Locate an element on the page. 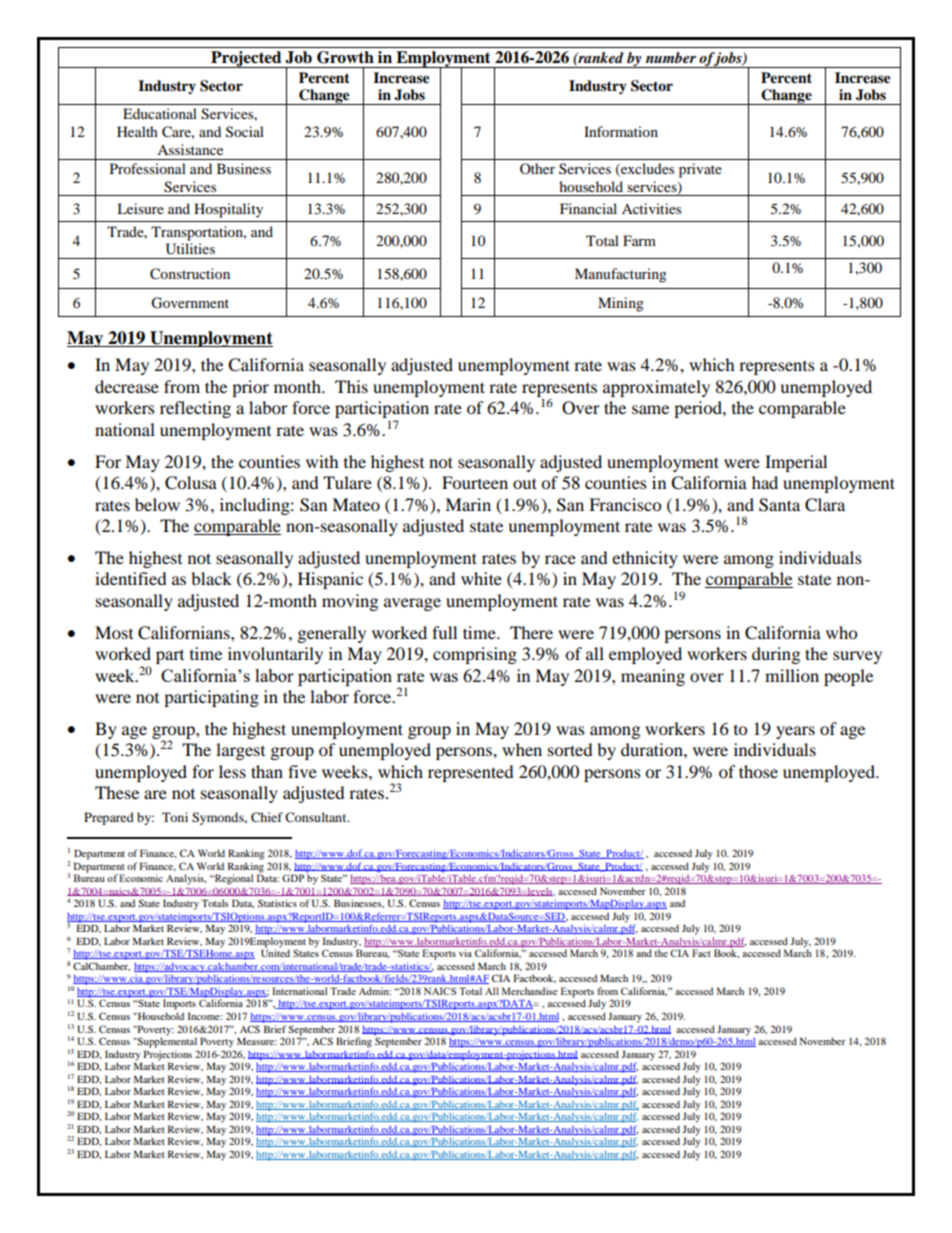  Mining is located at coordinates (621, 304).
